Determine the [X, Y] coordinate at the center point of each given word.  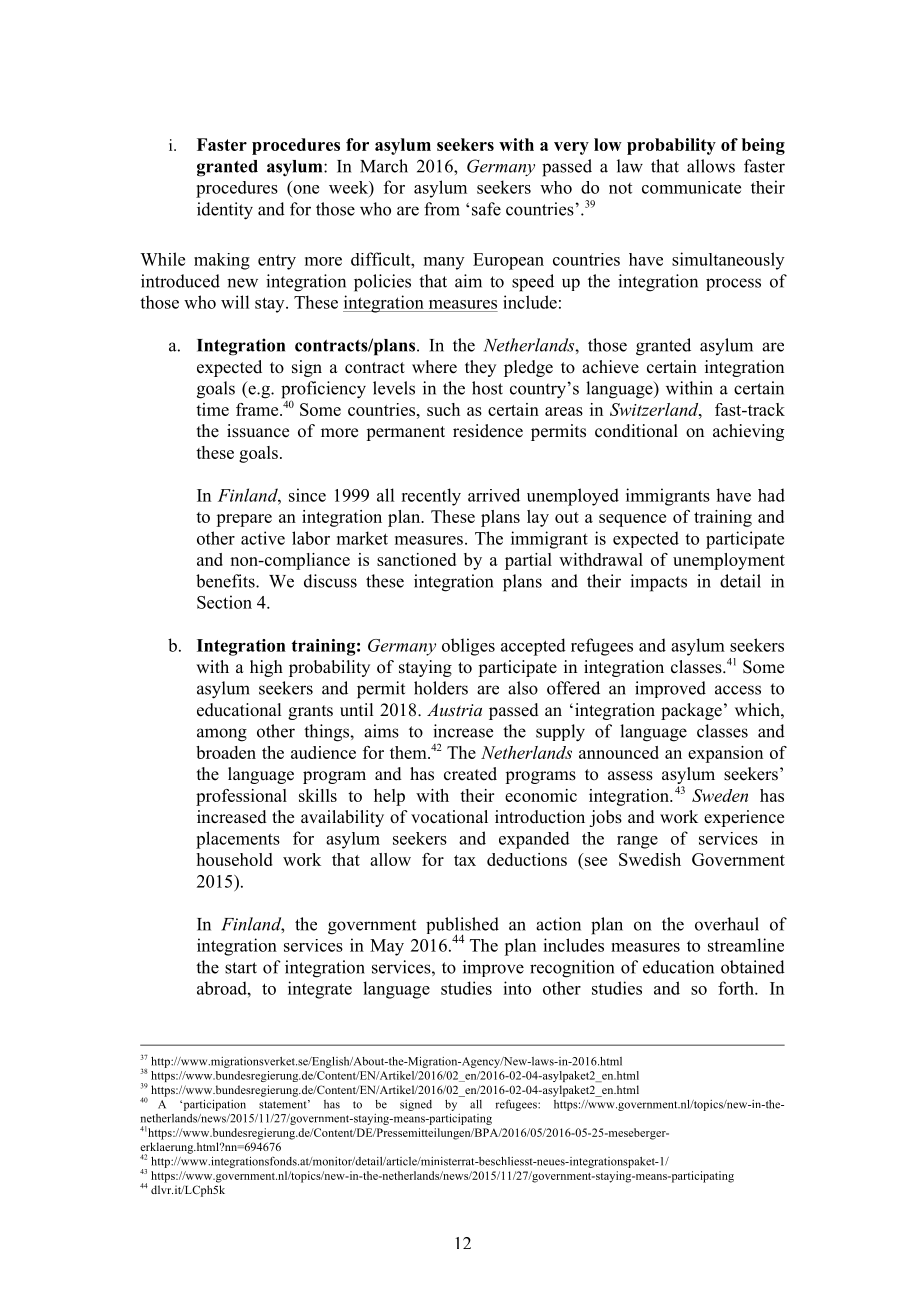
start [241, 968]
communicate [691, 187]
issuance [258, 431]
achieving [748, 432]
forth [737, 988]
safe [486, 209]
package [691, 711]
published [462, 927]
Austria [454, 709]
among [222, 735]
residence [488, 431]
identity [225, 211]
